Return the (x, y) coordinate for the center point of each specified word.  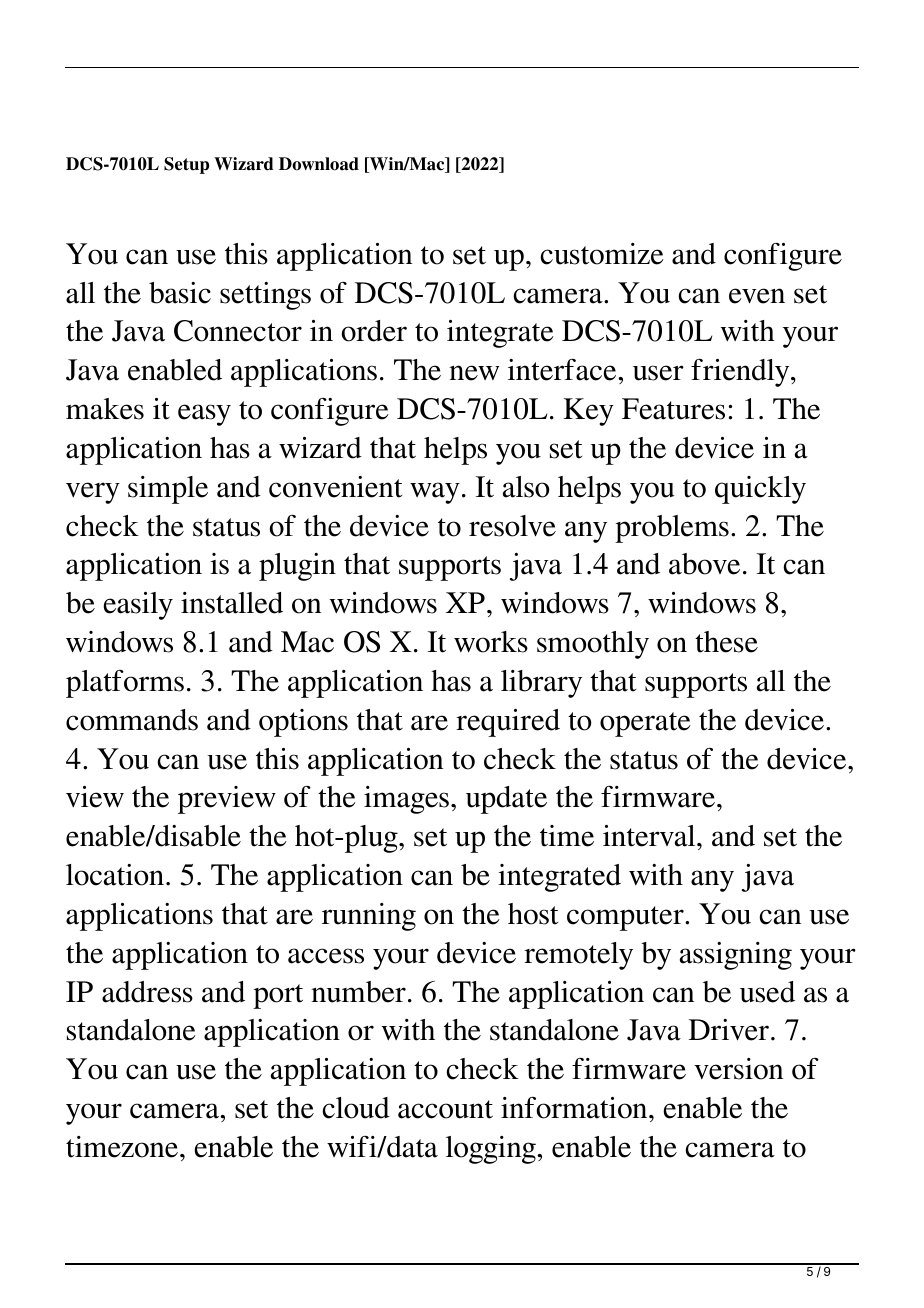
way (435, 493)
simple (168, 490)
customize (602, 254)
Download (319, 164)
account (445, 1109)
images (406, 800)
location (116, 875)
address (147, 992)
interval (650, 836)
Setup (186, 165)
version (738, 1069)
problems (672, 529)
